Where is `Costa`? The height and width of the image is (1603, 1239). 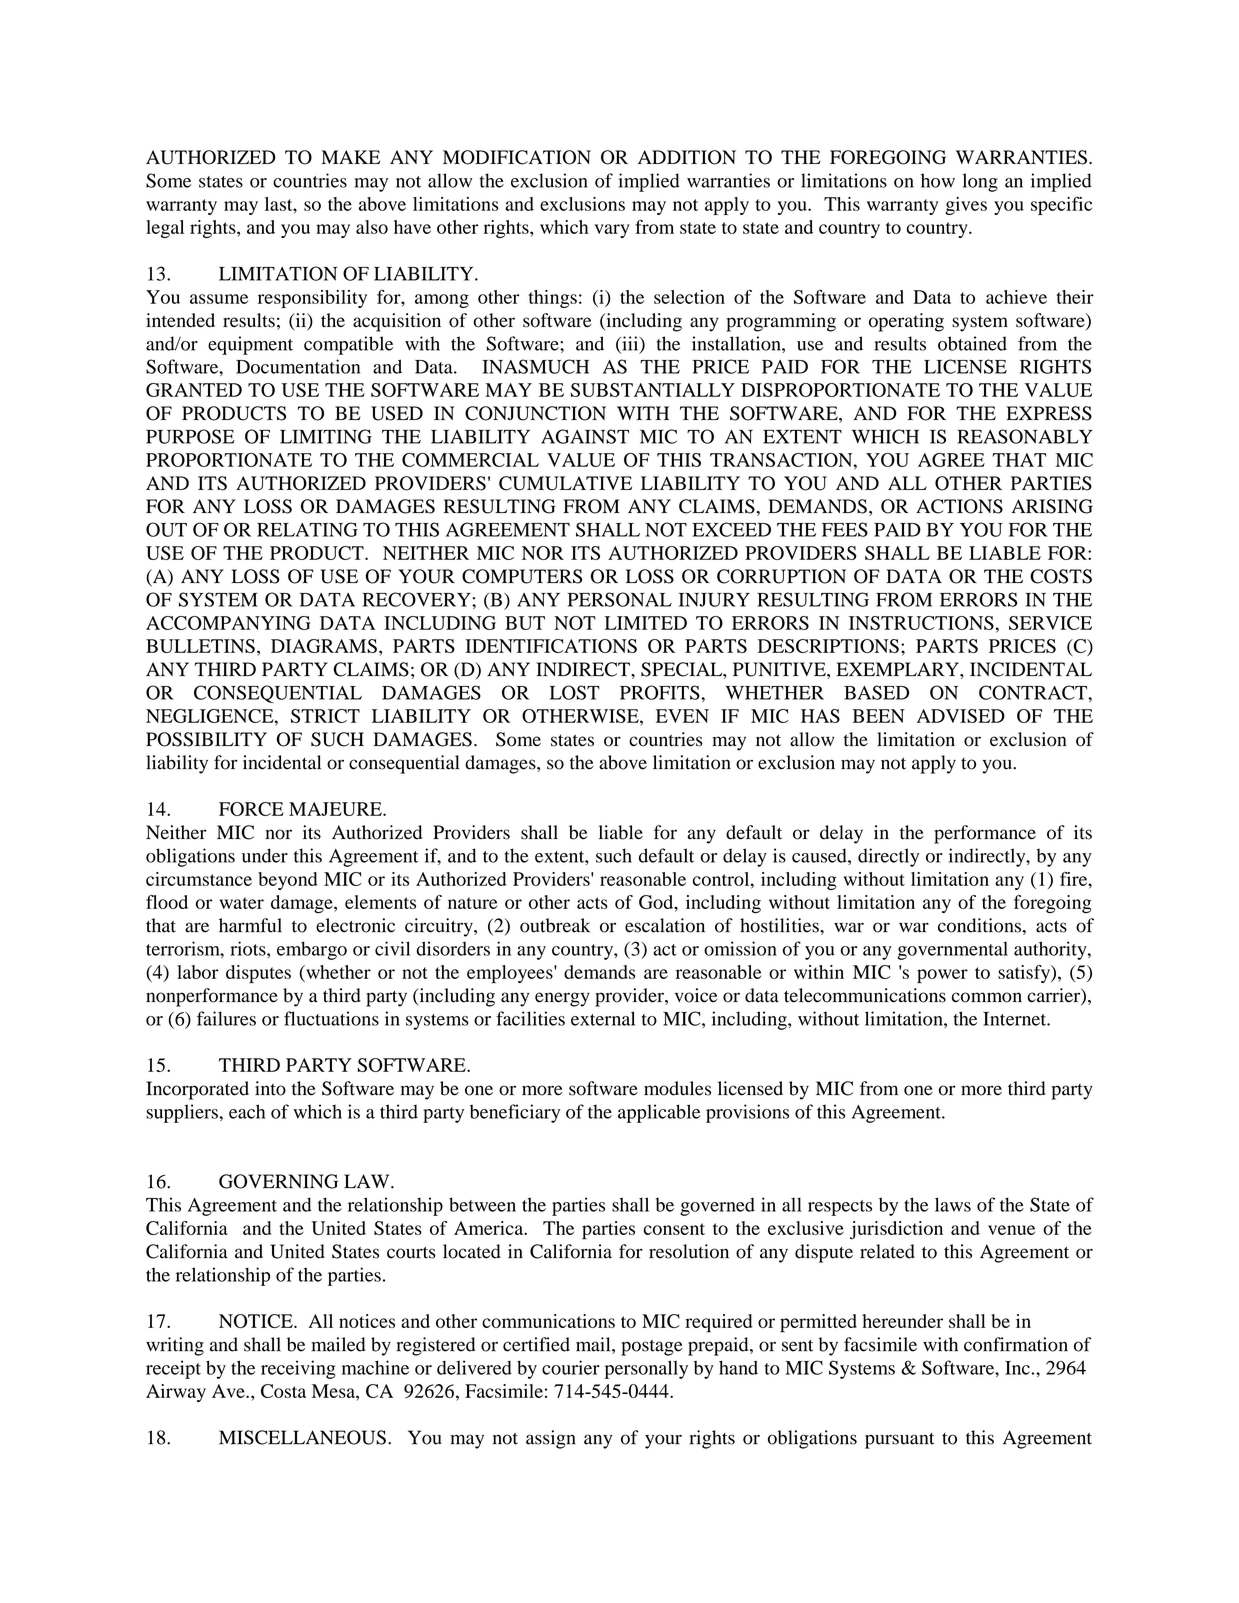
Costa is located at coordinates (283, 1391).
